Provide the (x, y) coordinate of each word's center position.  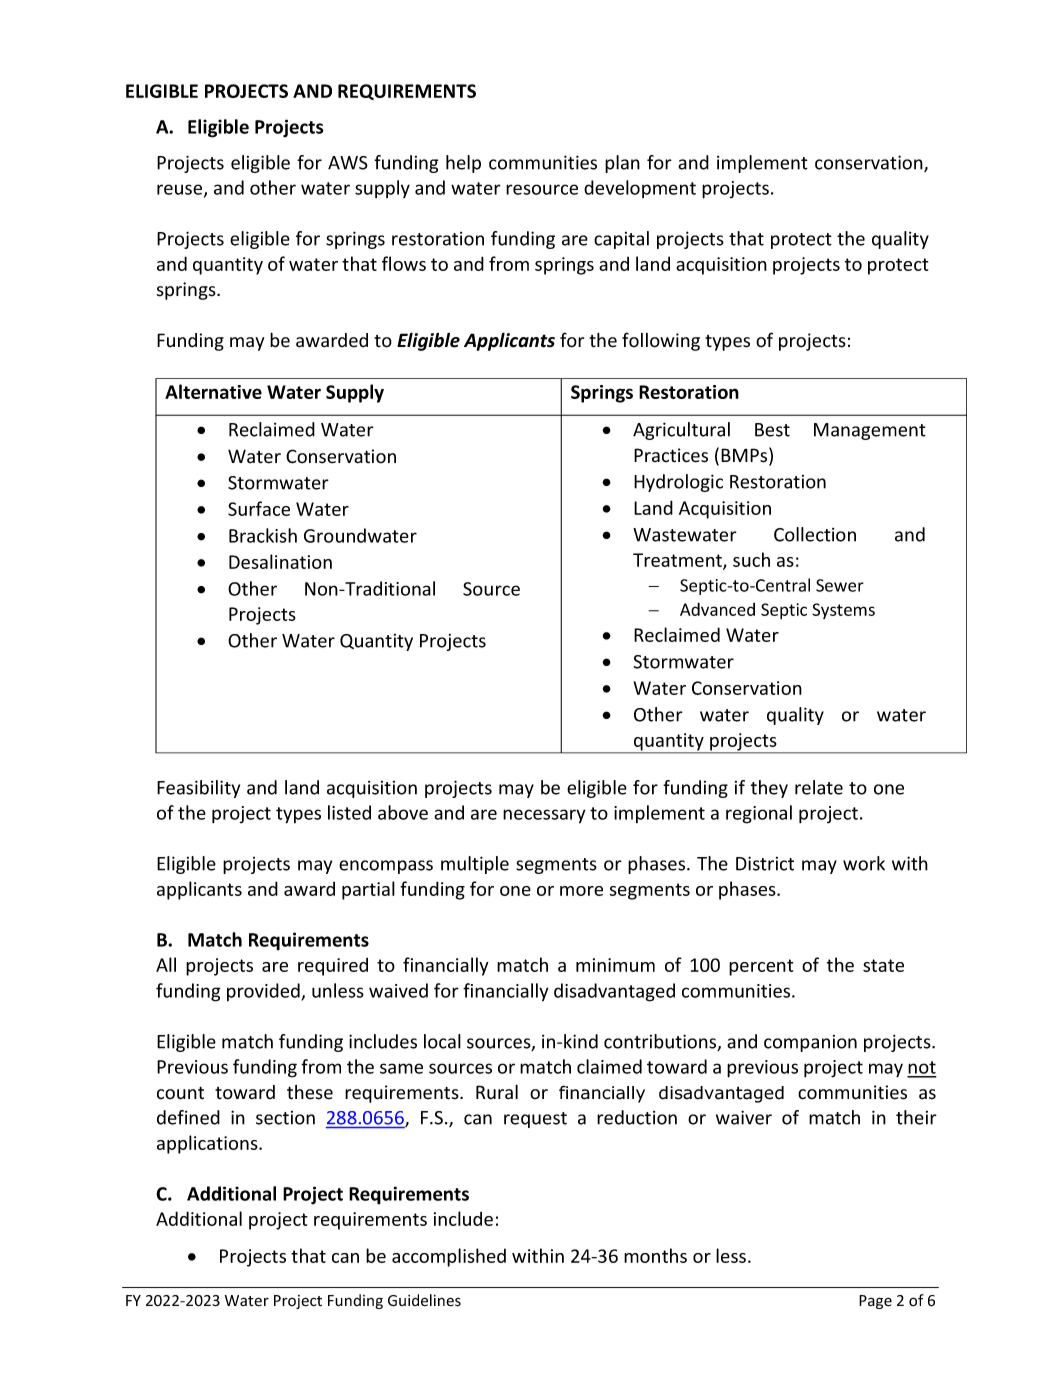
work (864, 863)
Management (870, 431)
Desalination (280, 561)
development (640, 189)
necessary (544, 816)
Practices (671, 455)
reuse (181, 190)
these (310, 1092)
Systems (843, 611)
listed (349, 812)
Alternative (213, 391)
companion (810, 1043)
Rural (497, 1092)
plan (622, 164)
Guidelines (424, 1300)
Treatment (678, 561)
